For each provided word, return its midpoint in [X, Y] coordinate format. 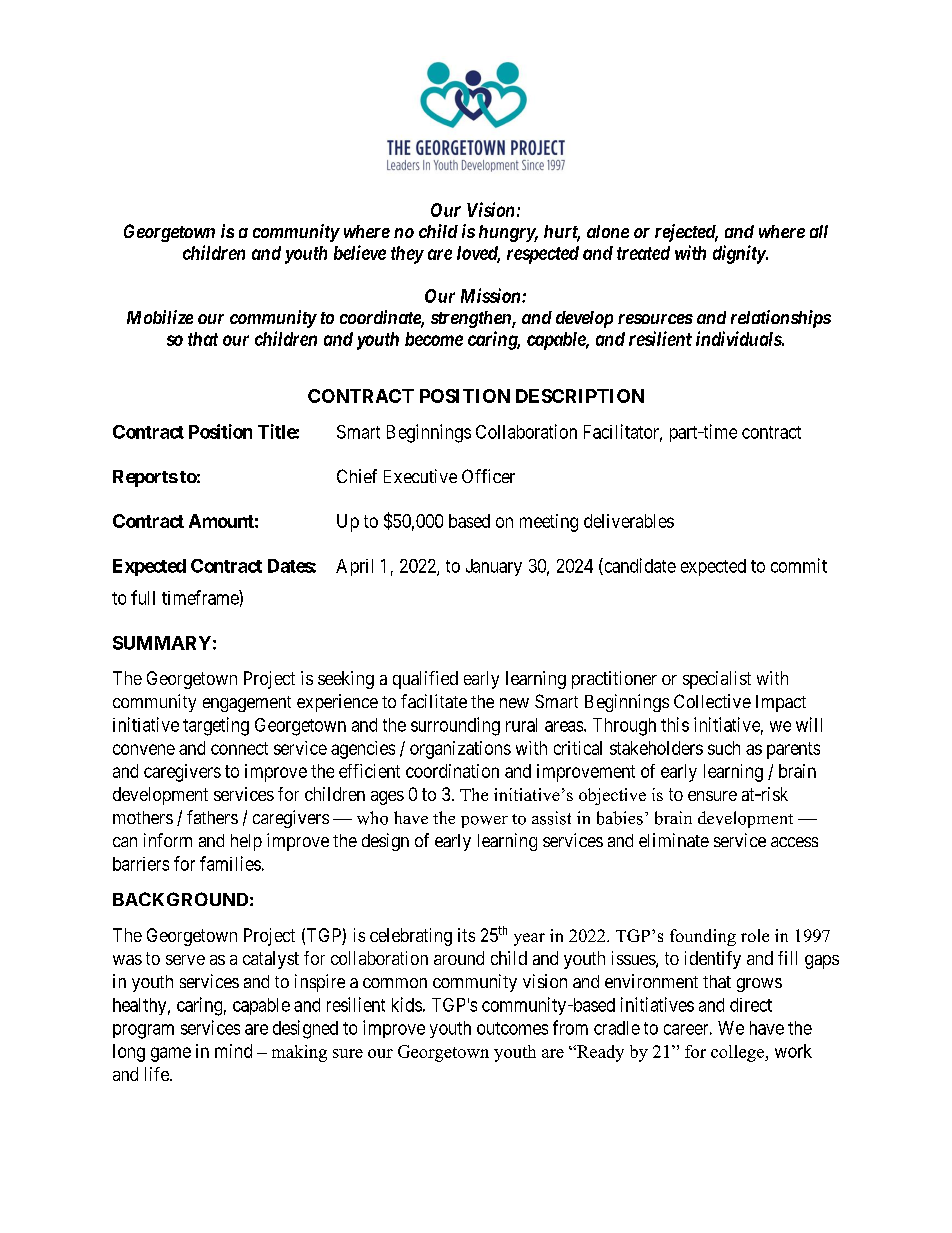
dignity [739, 254]
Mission [492, 295]
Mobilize [160, 317]
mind [233, 1051]
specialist [717, 680]
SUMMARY [162, 643]
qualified [425, 680]
